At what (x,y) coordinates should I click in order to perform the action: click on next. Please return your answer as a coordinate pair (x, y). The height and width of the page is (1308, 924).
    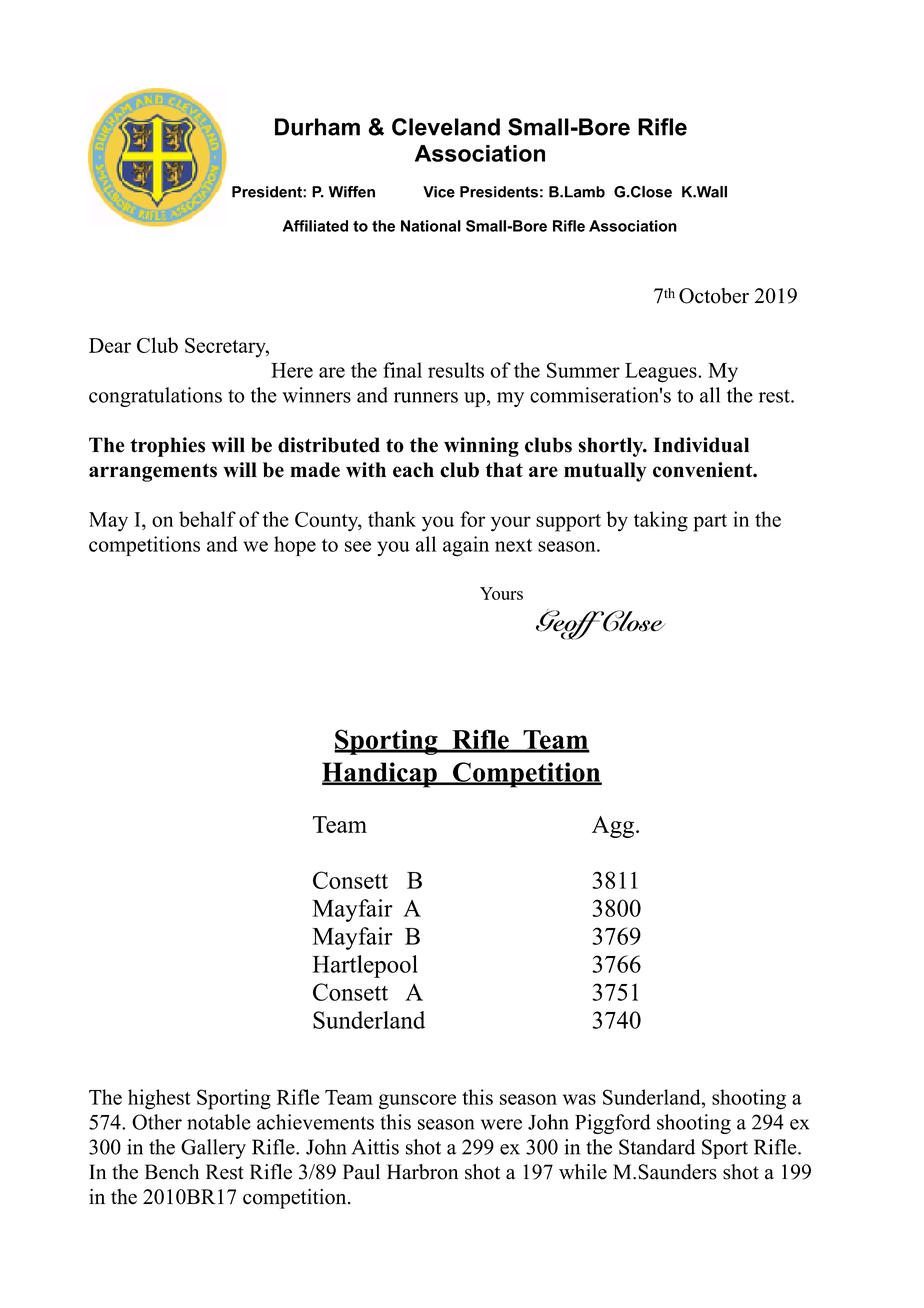
    Looking at the image, I should click on (513, 545).
